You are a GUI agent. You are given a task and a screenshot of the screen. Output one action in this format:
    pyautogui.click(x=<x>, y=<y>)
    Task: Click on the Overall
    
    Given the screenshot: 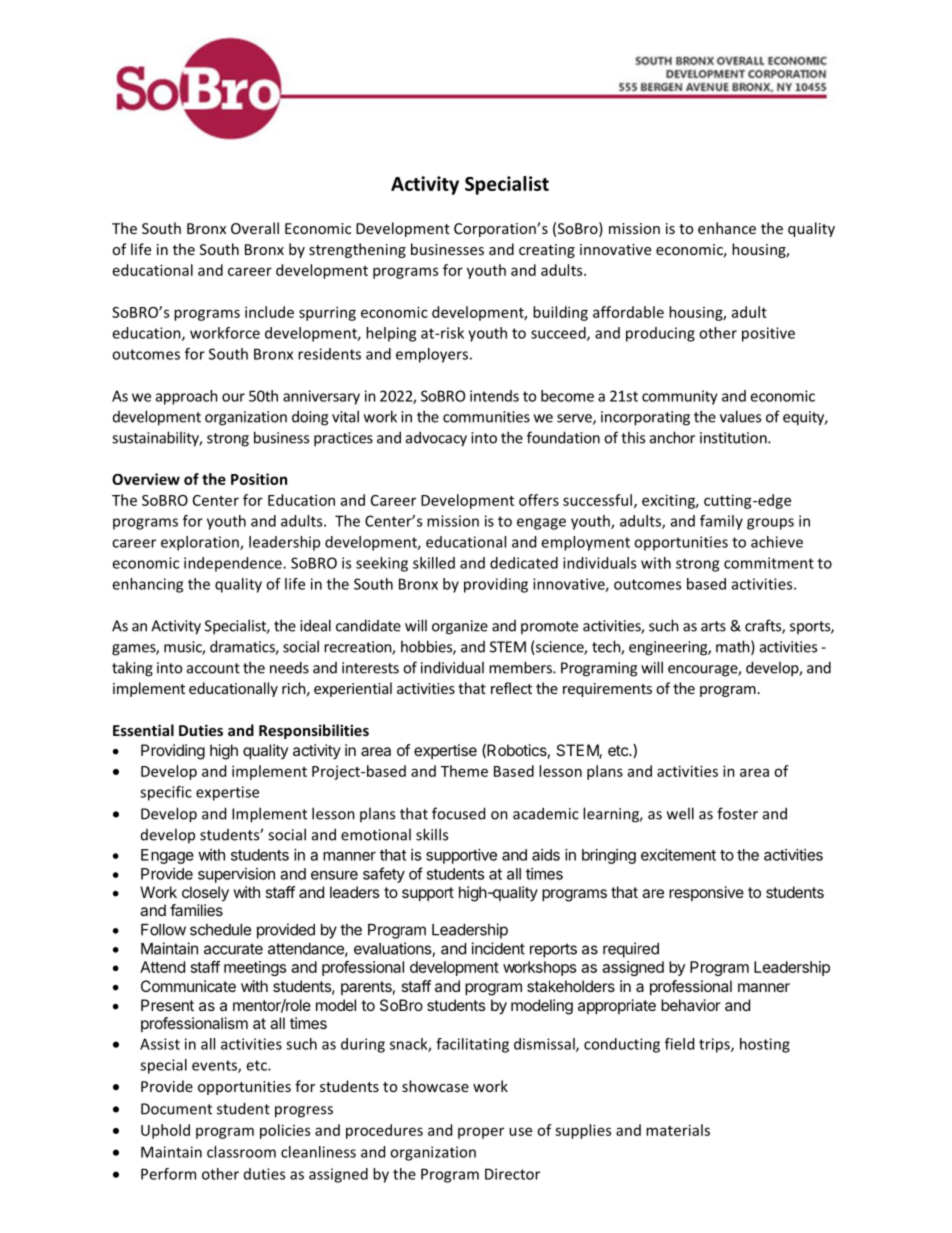 What is the action you would take?
    pyautogui.click(x=255, y=228)
